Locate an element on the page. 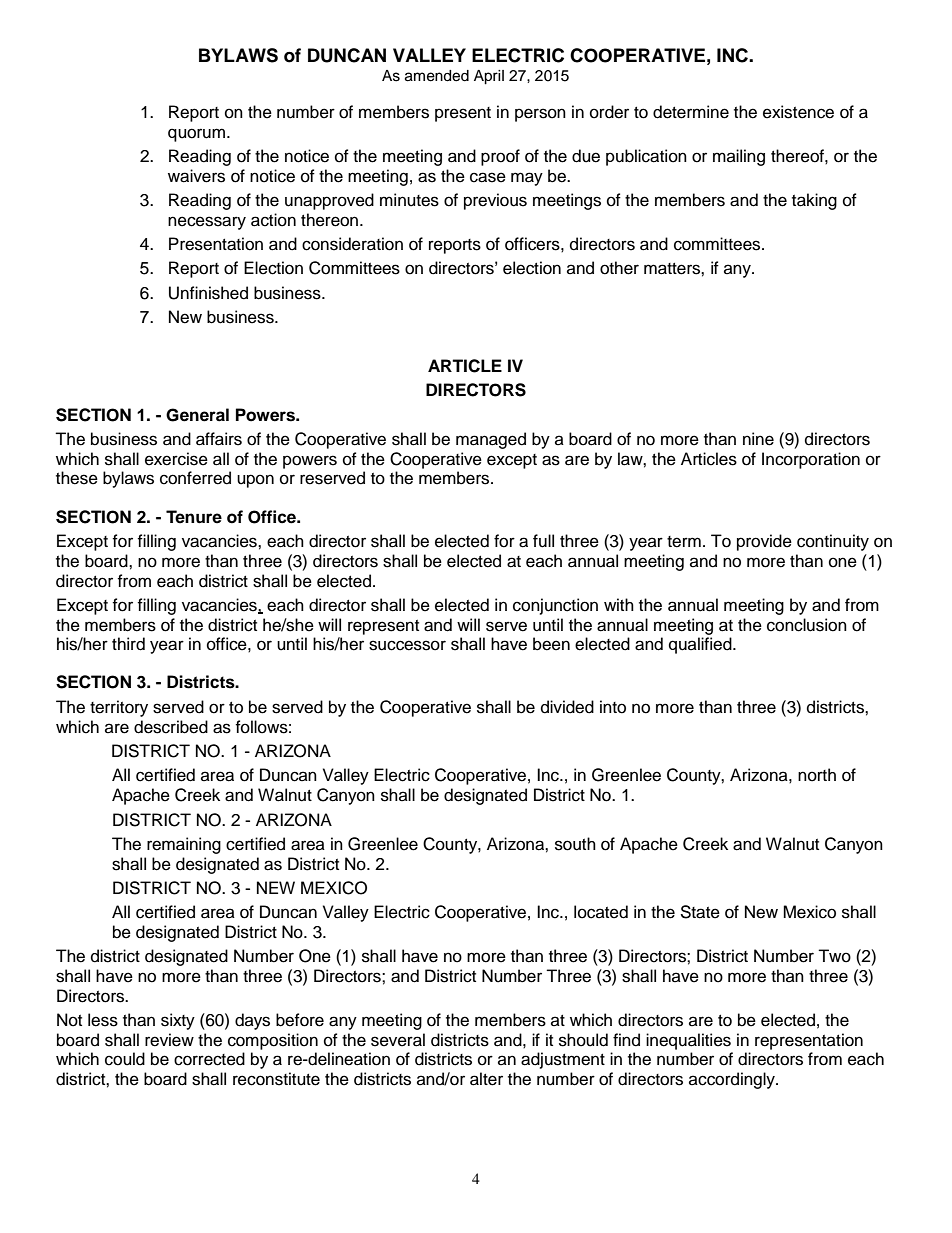 The width and height of the document is (952, 1233). remaining is located at coordinates (184, 845).
